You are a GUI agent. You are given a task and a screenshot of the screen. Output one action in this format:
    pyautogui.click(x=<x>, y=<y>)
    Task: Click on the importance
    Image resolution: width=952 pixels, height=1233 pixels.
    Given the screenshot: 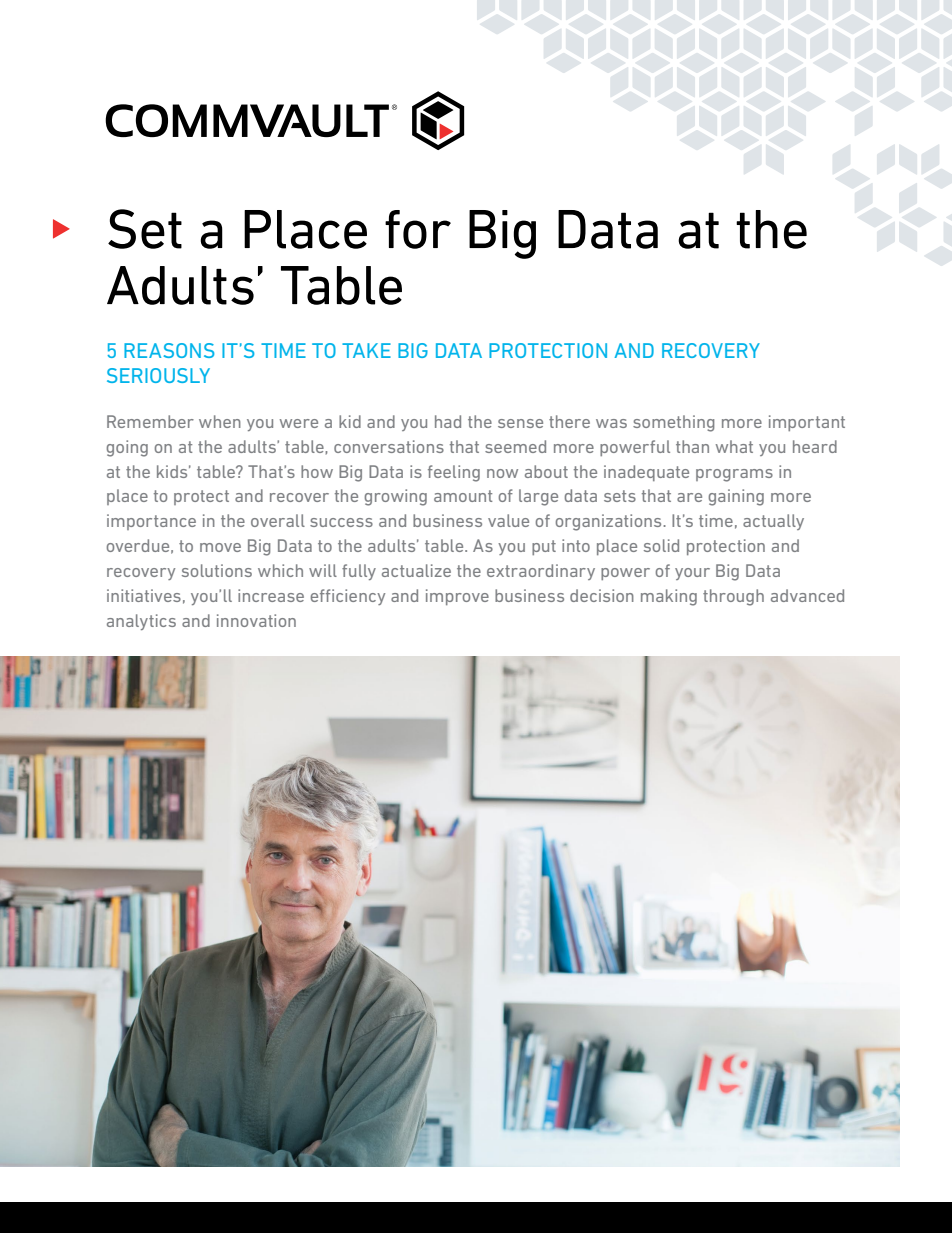 What is the action you would take?
    pyautogui.click(x=151, y=522)
